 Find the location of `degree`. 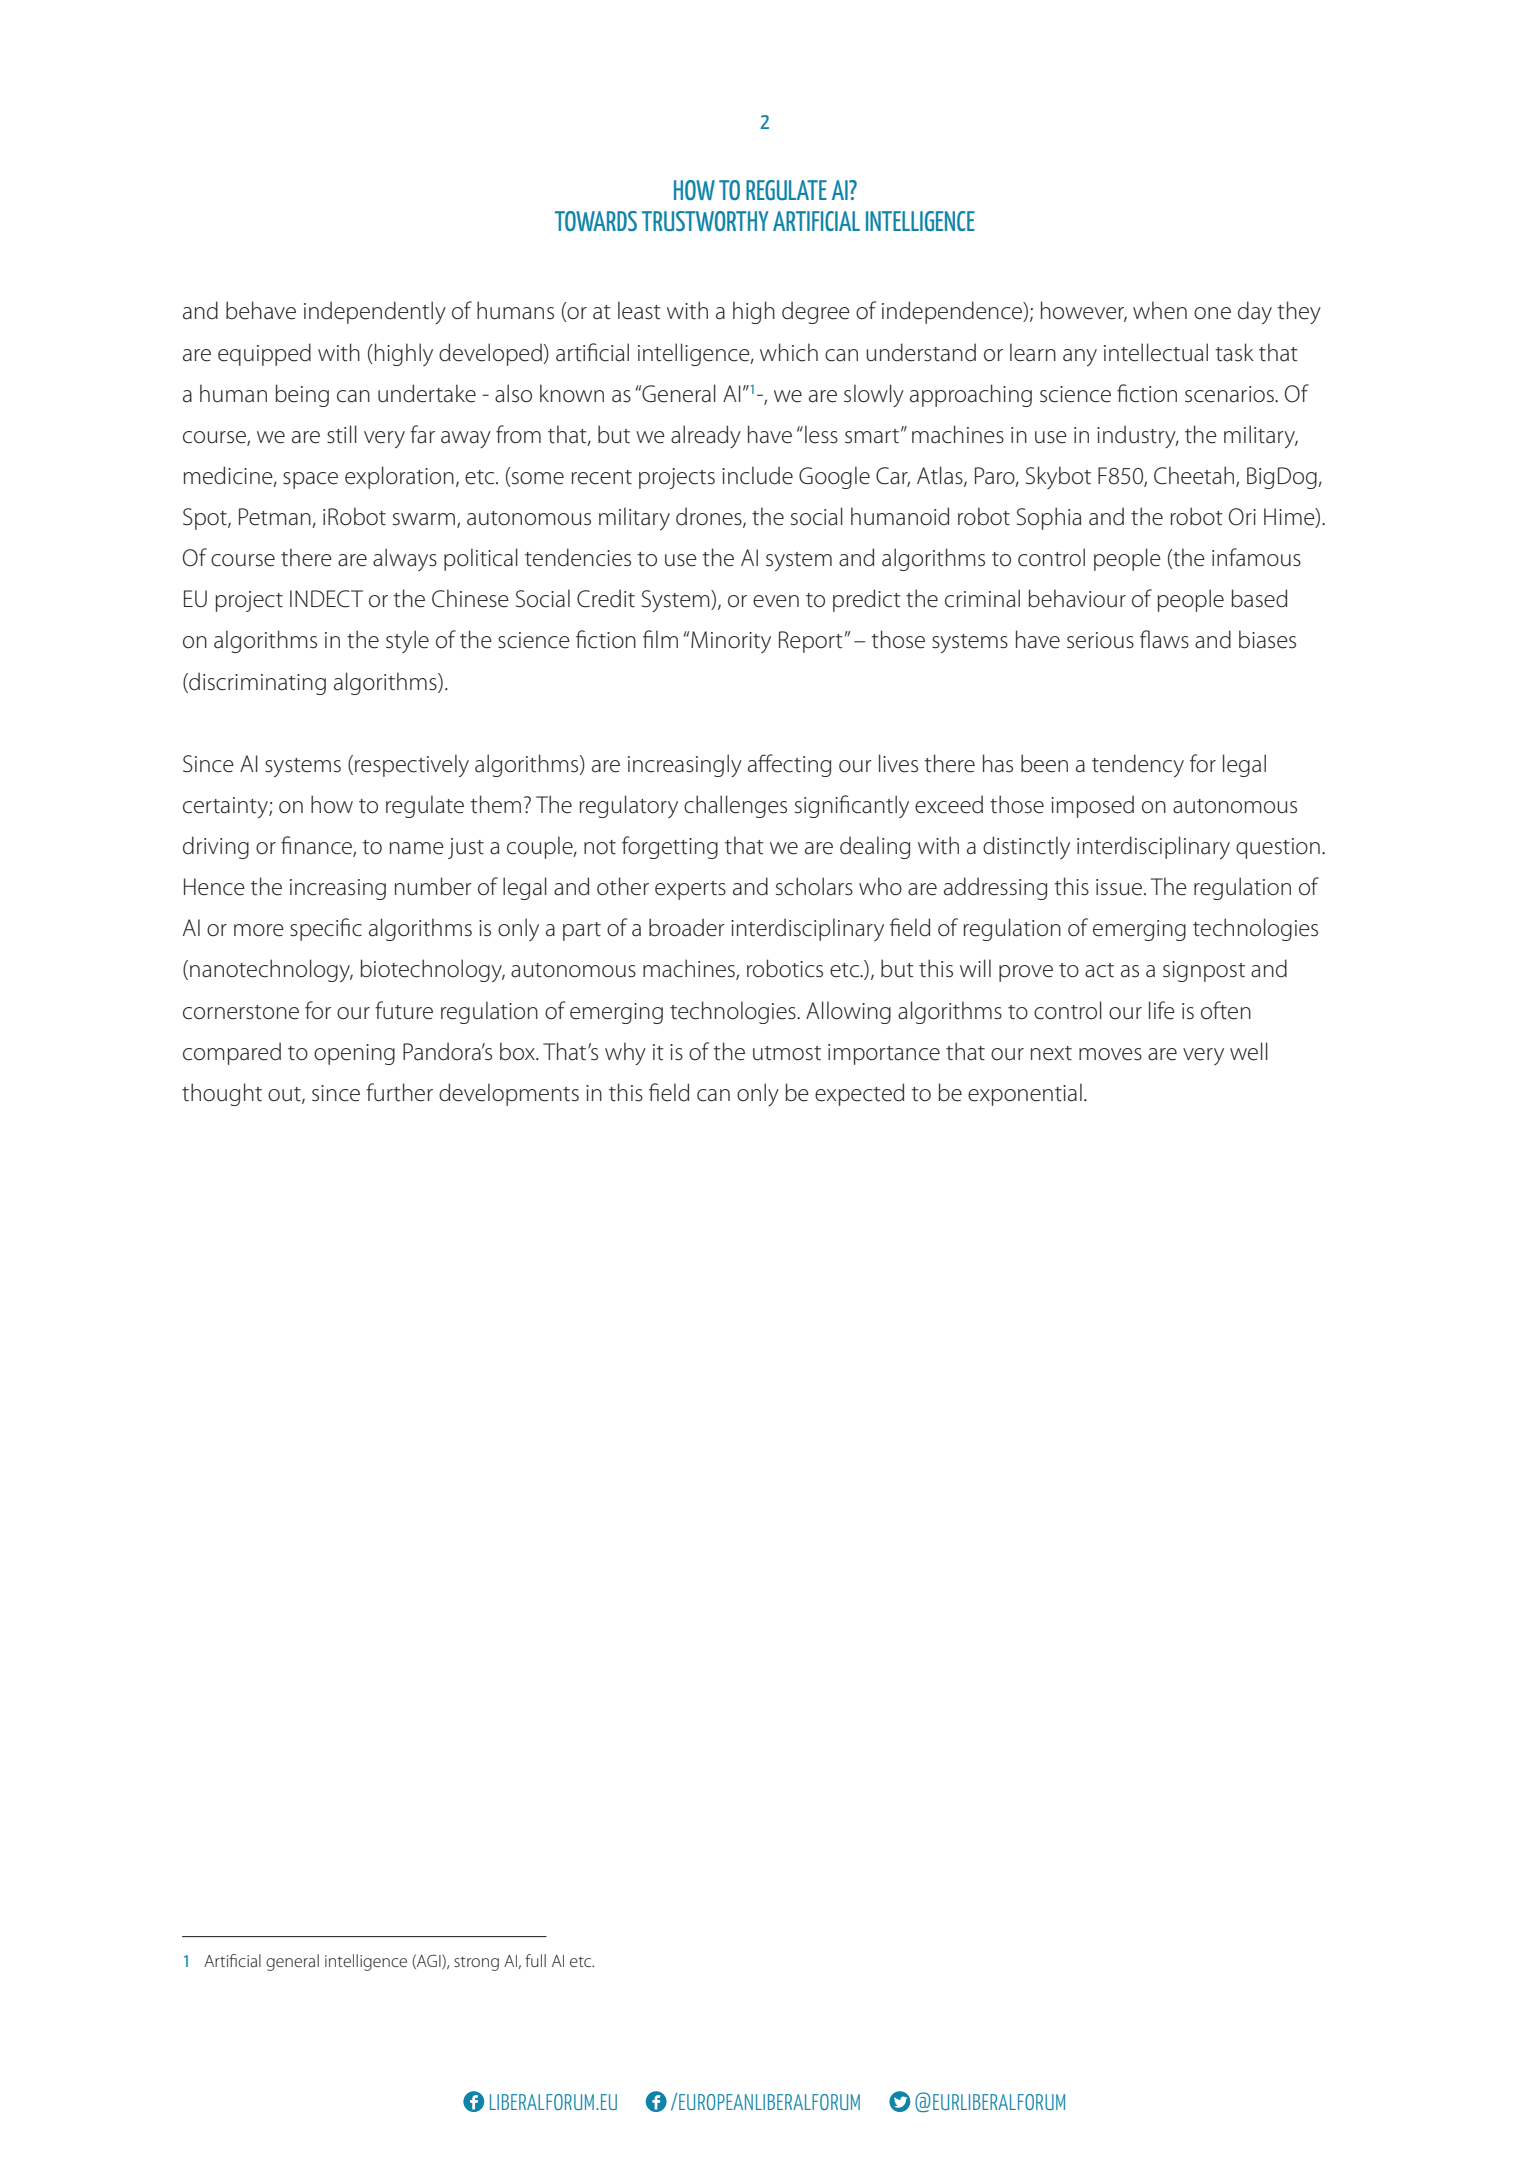

degree is located at coordinates (816, 312).
